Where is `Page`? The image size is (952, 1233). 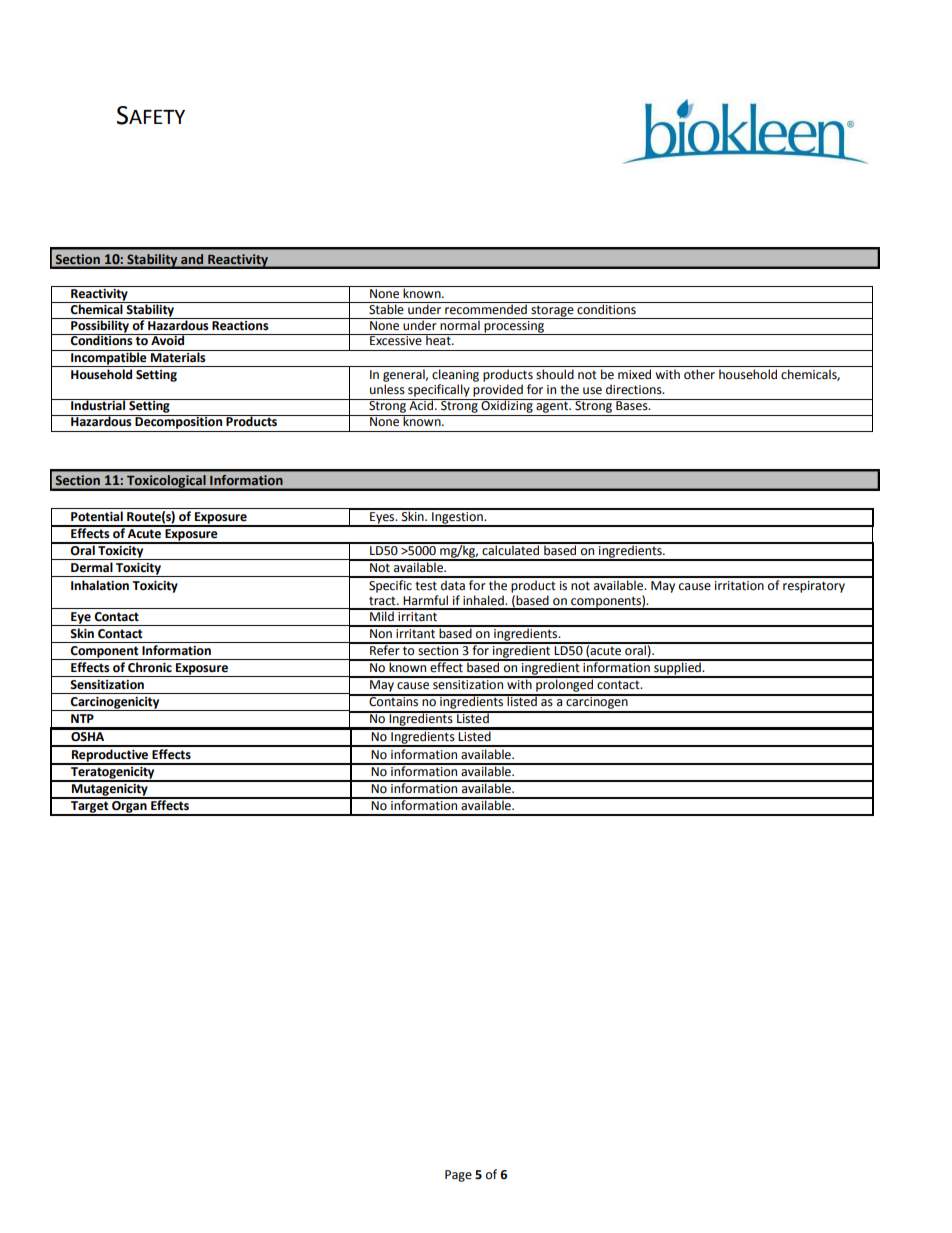 Page is located at coordinates (458, 1176).
